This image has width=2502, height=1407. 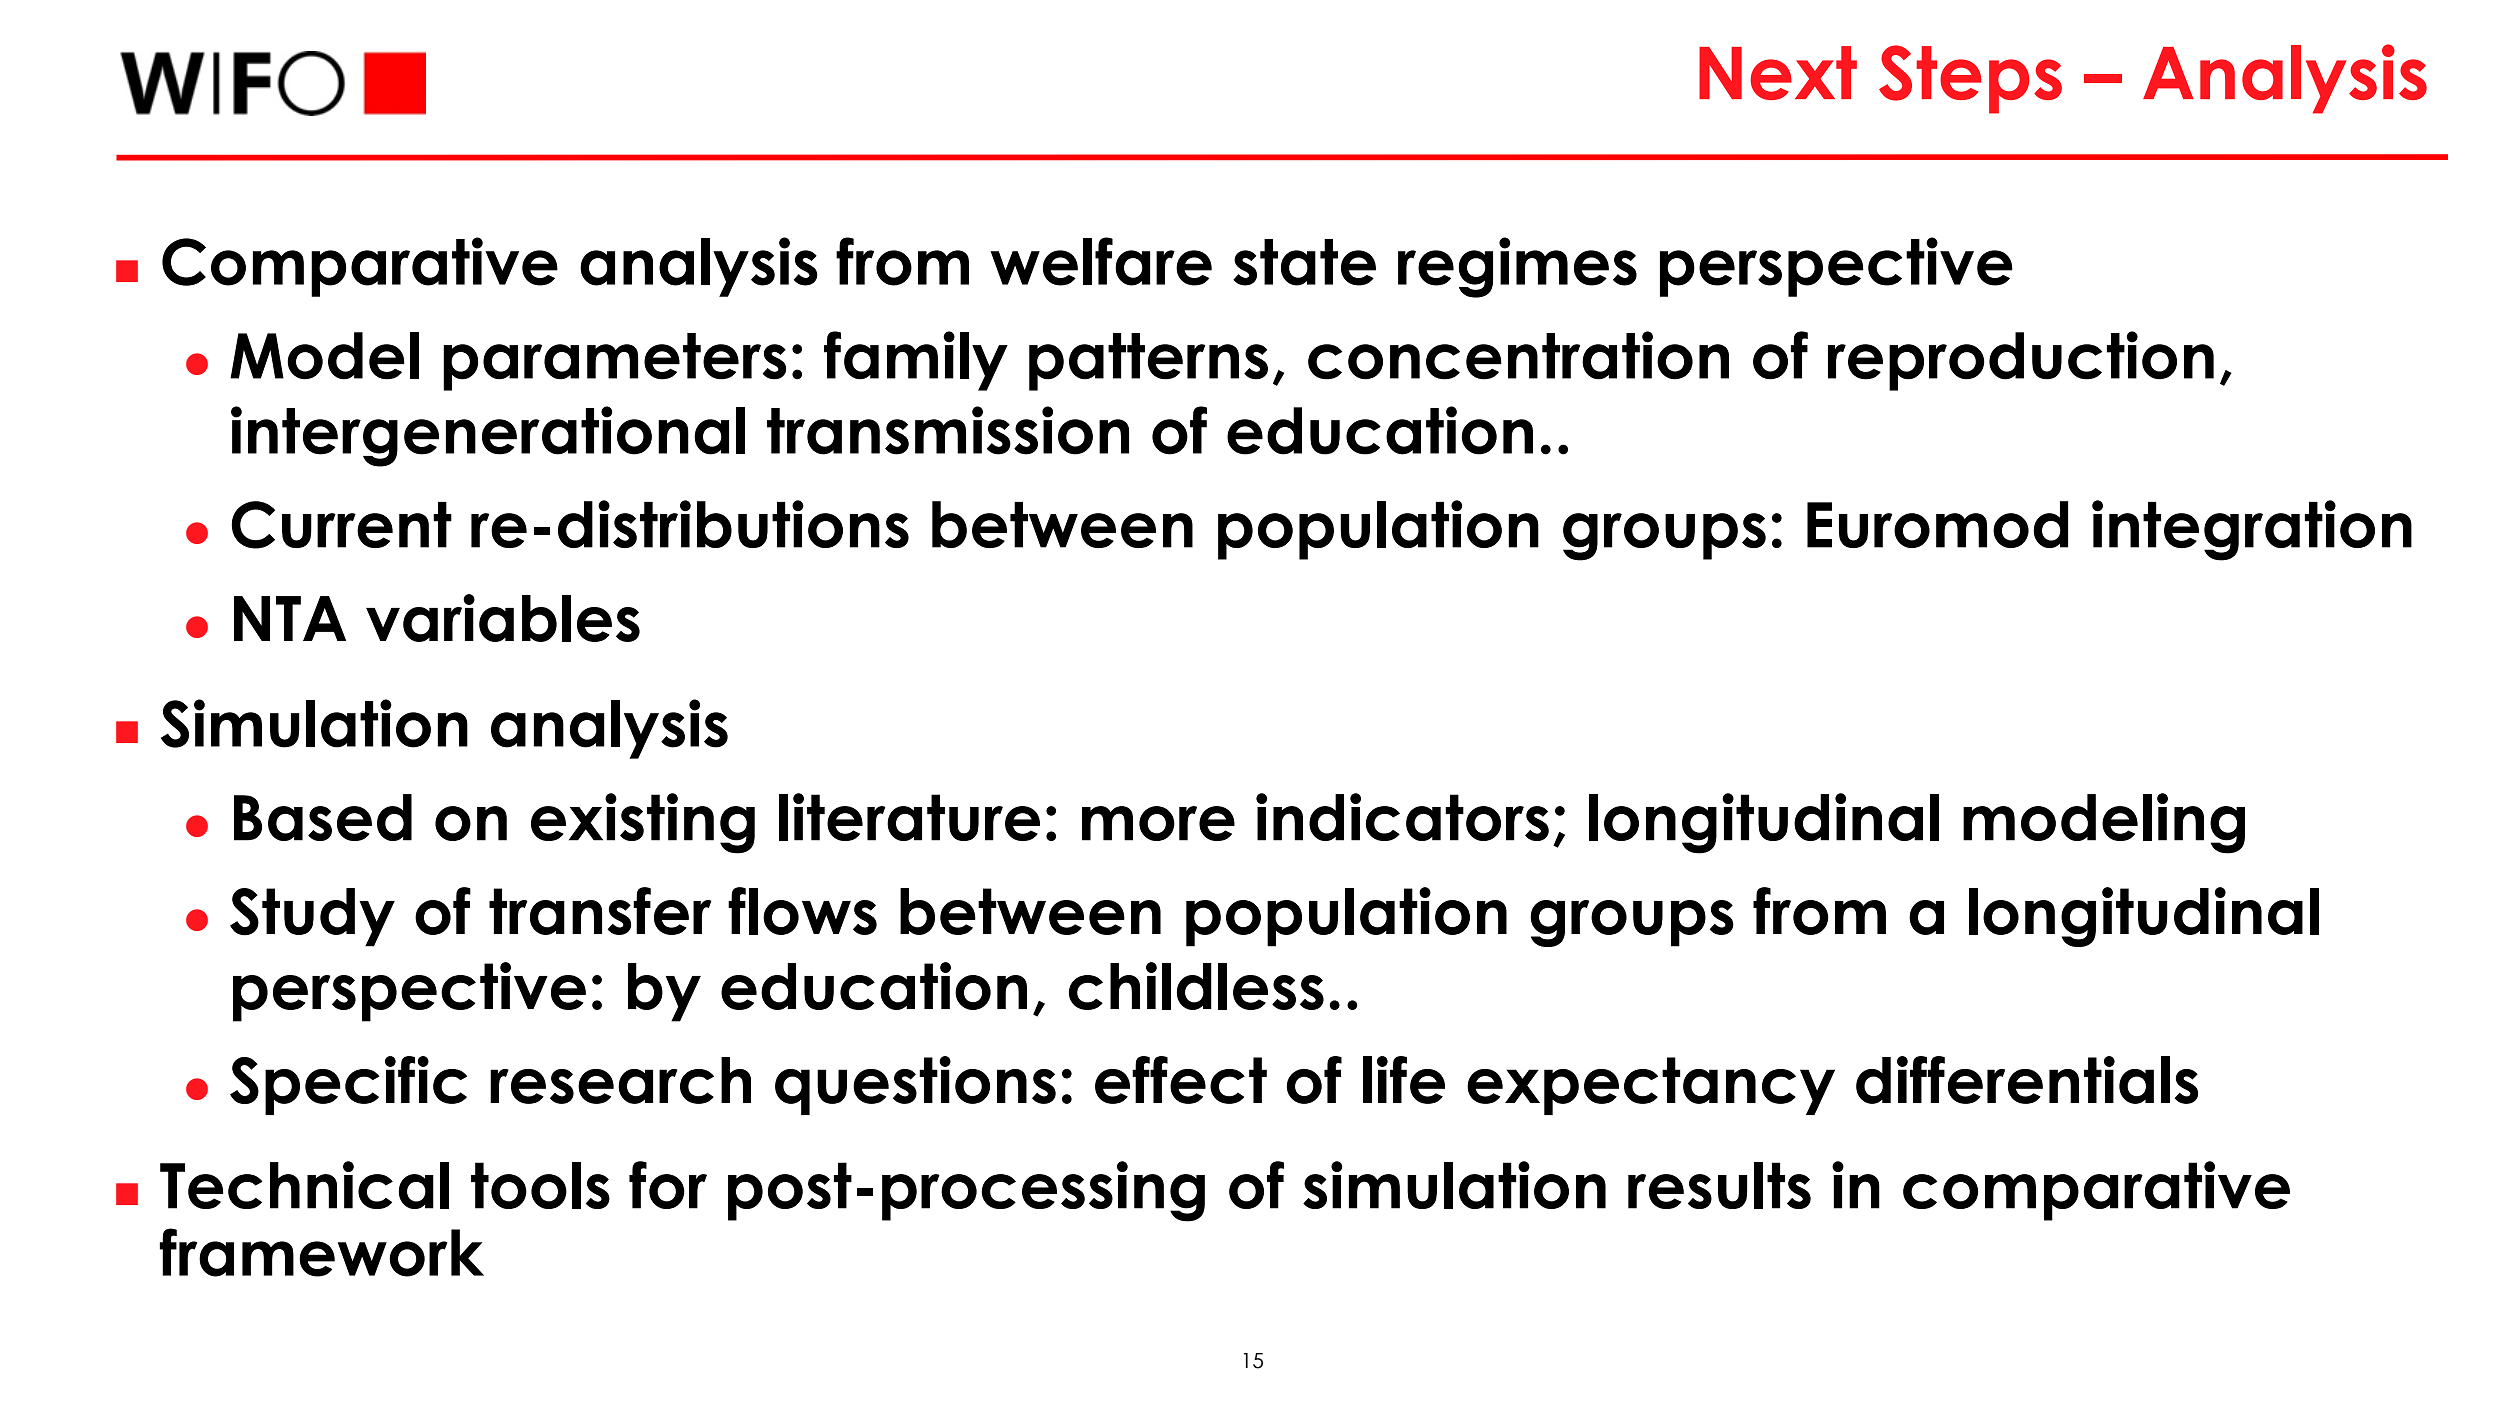 What do you see at coordinates (1304, 262) in the image?
I see `state` at bounding box center [1304, 262].
